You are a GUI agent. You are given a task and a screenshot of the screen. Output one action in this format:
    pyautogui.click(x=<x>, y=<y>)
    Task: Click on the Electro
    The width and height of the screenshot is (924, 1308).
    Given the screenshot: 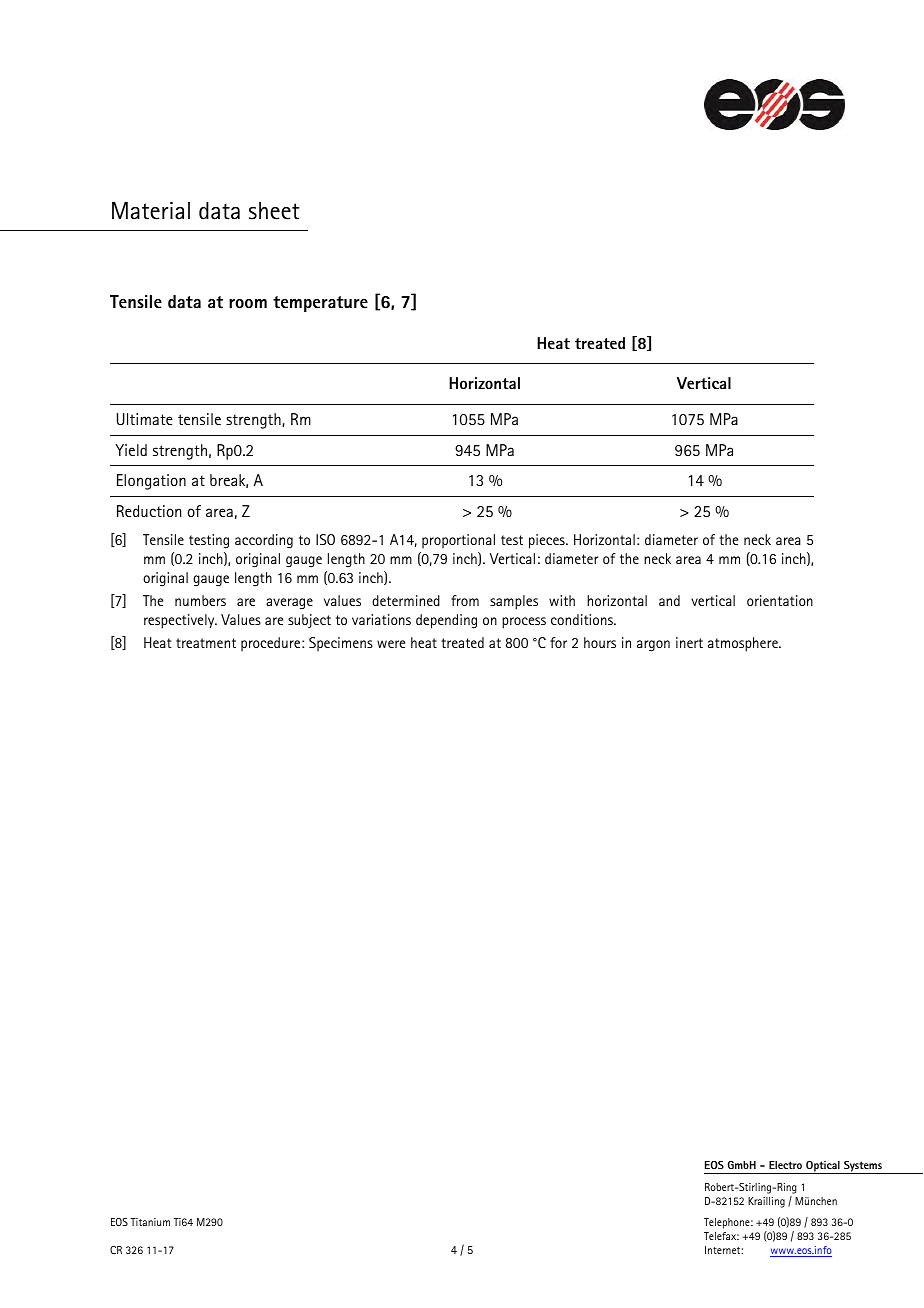 What is the action you would take?
    pyautogui.click(x=785, y=1165)
